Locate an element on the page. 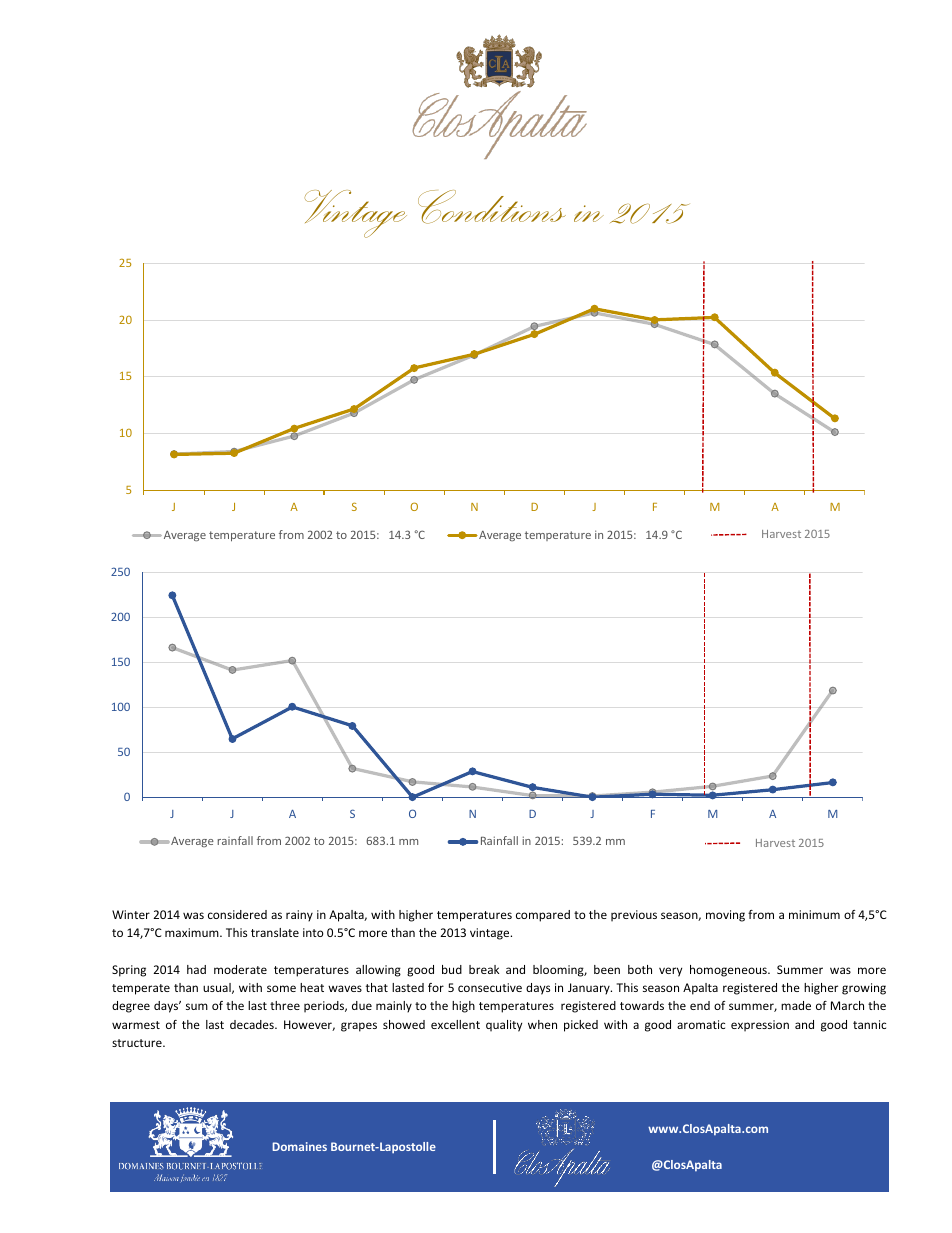  compared is located at coordinates (543, 916).
